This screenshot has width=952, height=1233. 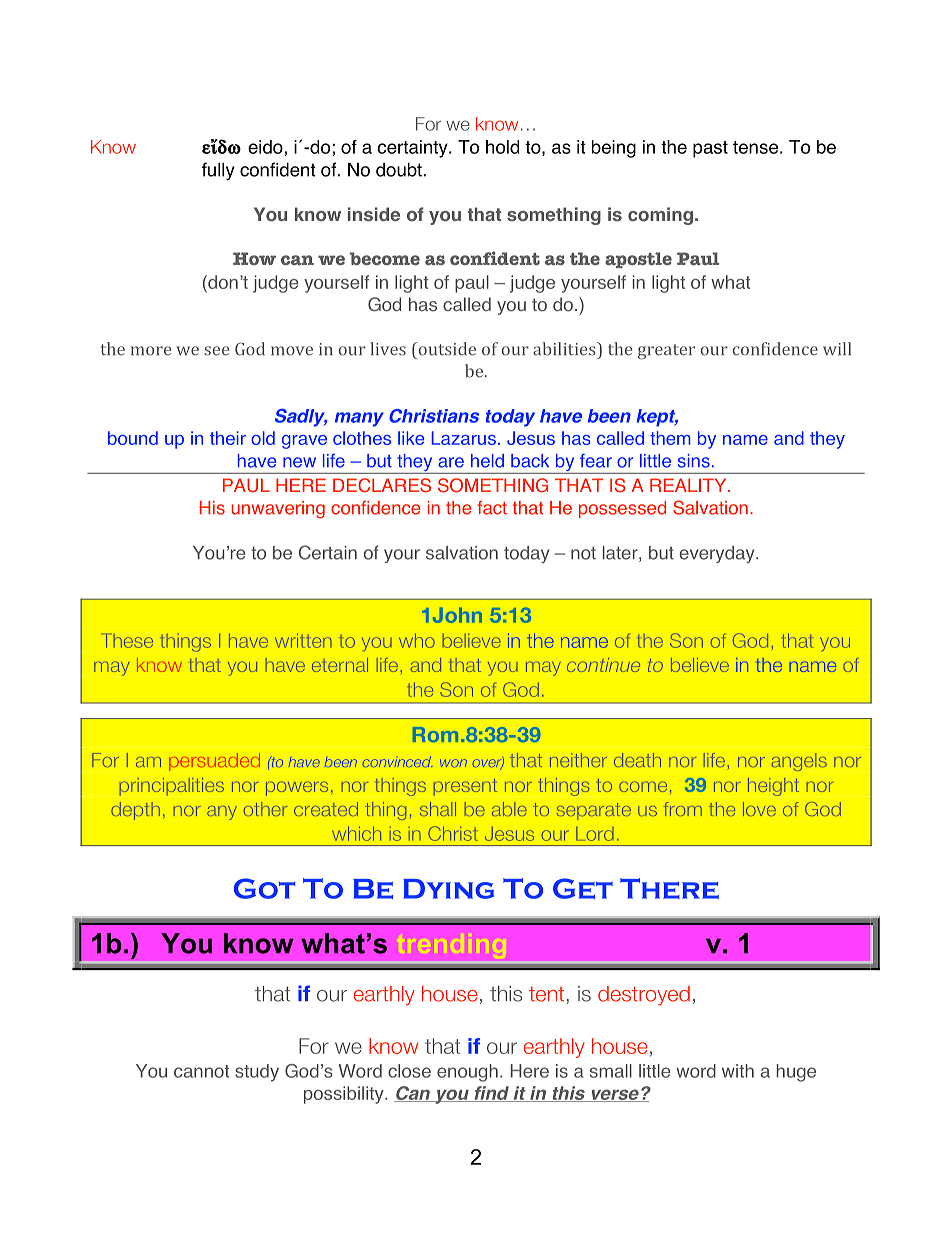 What do you see at coordinates (718, 554) in the screenshot?
I see `everyday` at bounding box center [718, 554].
